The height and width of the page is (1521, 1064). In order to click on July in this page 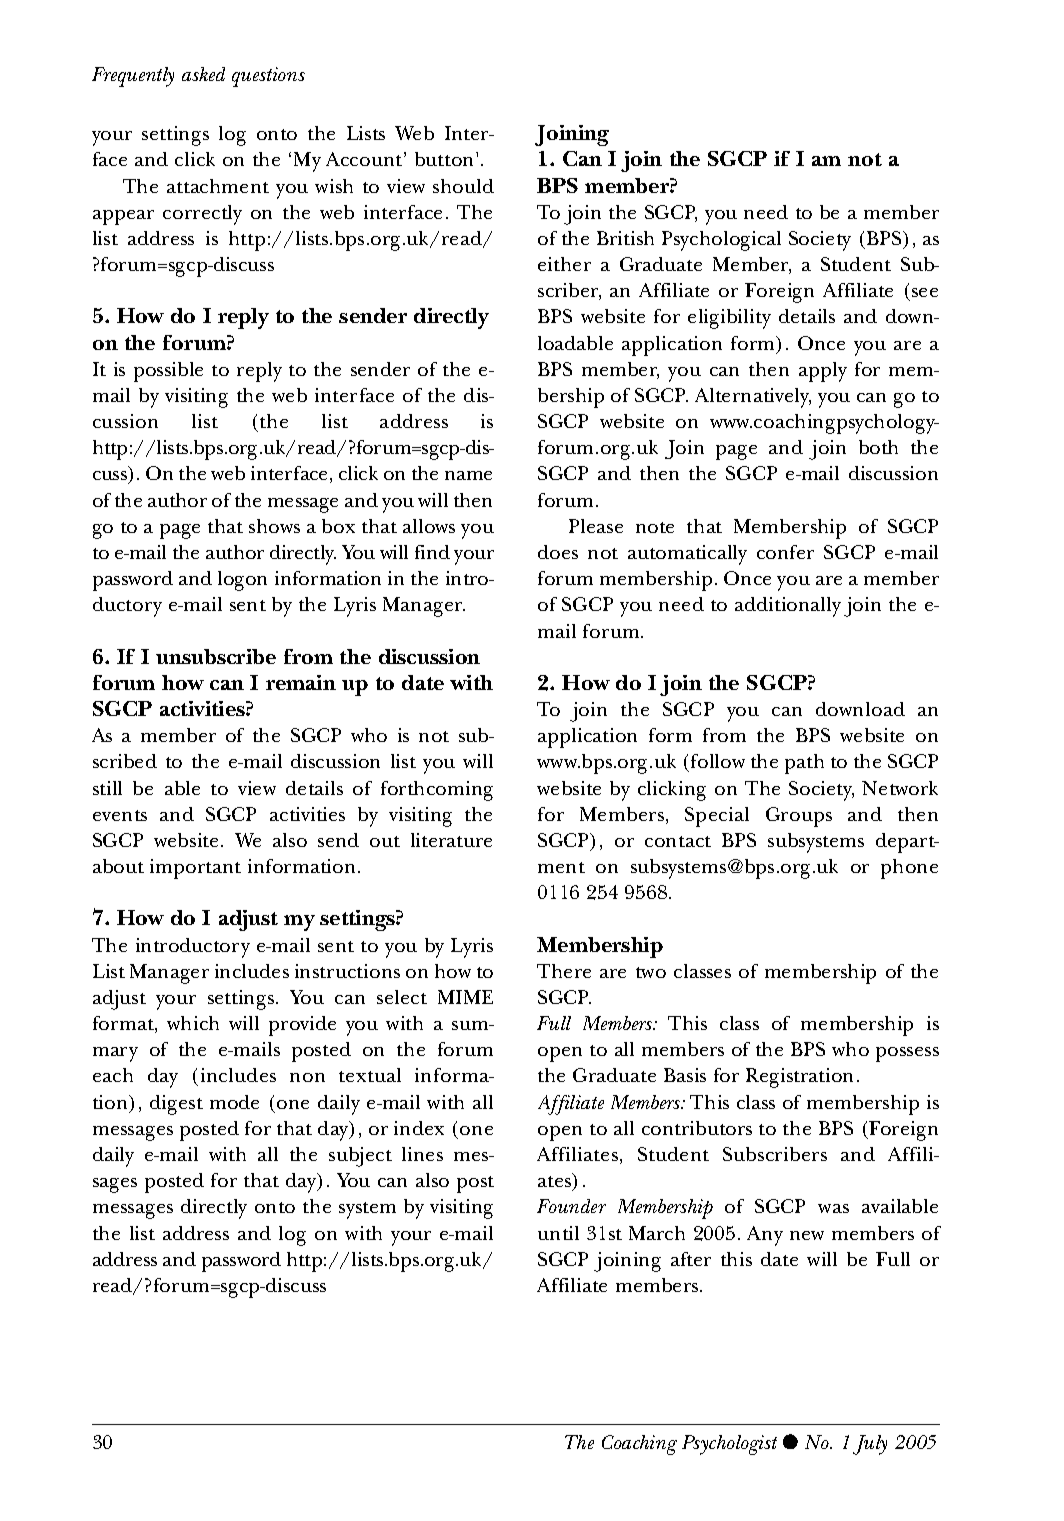, I will do `click(870, 1445)`.
